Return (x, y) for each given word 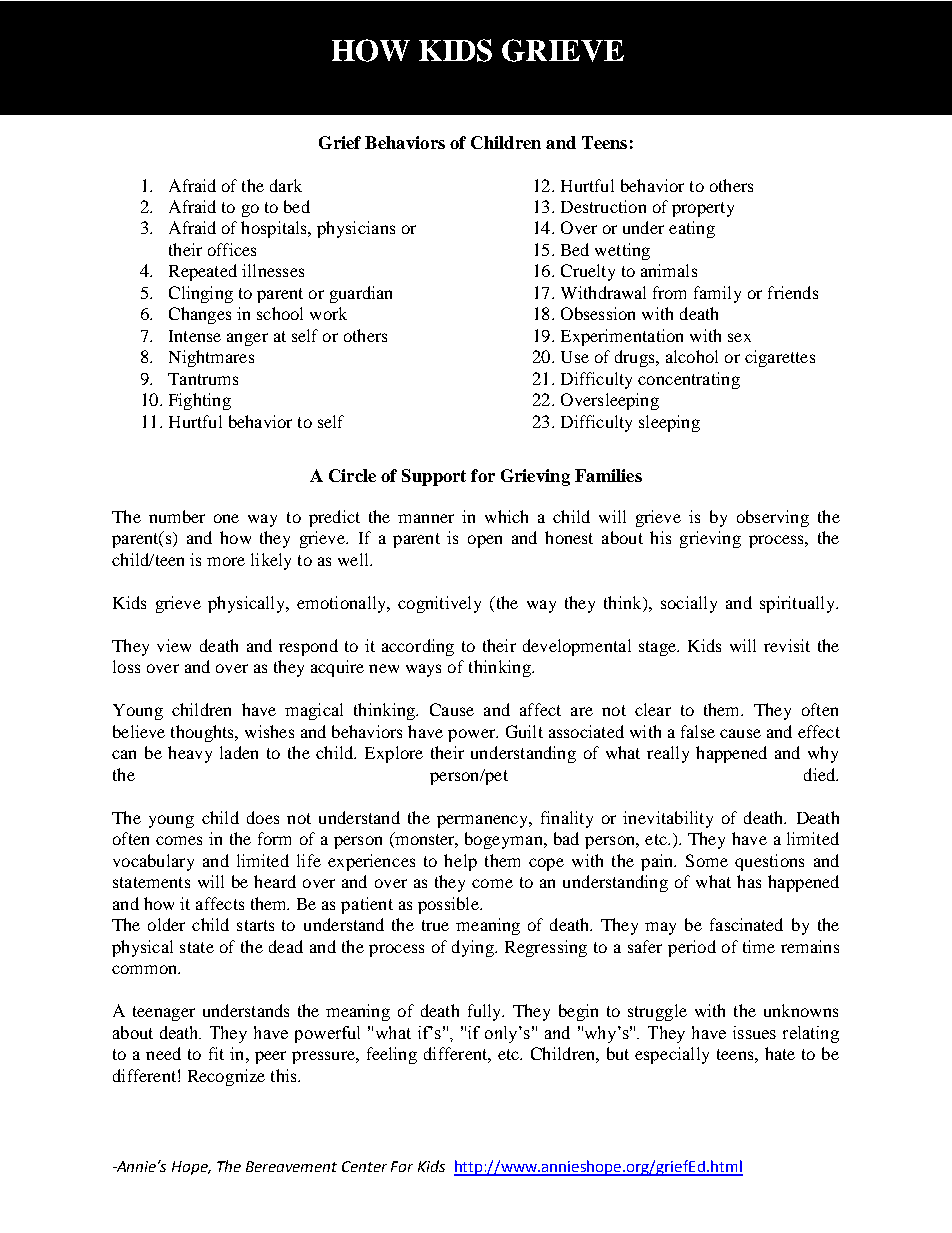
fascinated (746, 924)
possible (449, 905)
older (166, 924)
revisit (787, 645)
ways (423, 670)
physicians (356, 229)
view (174, 645)
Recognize (226, 1077)
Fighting (200, 401)
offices (232, 249)
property (703, 209)
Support (434, 477)
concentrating (689, 380)
